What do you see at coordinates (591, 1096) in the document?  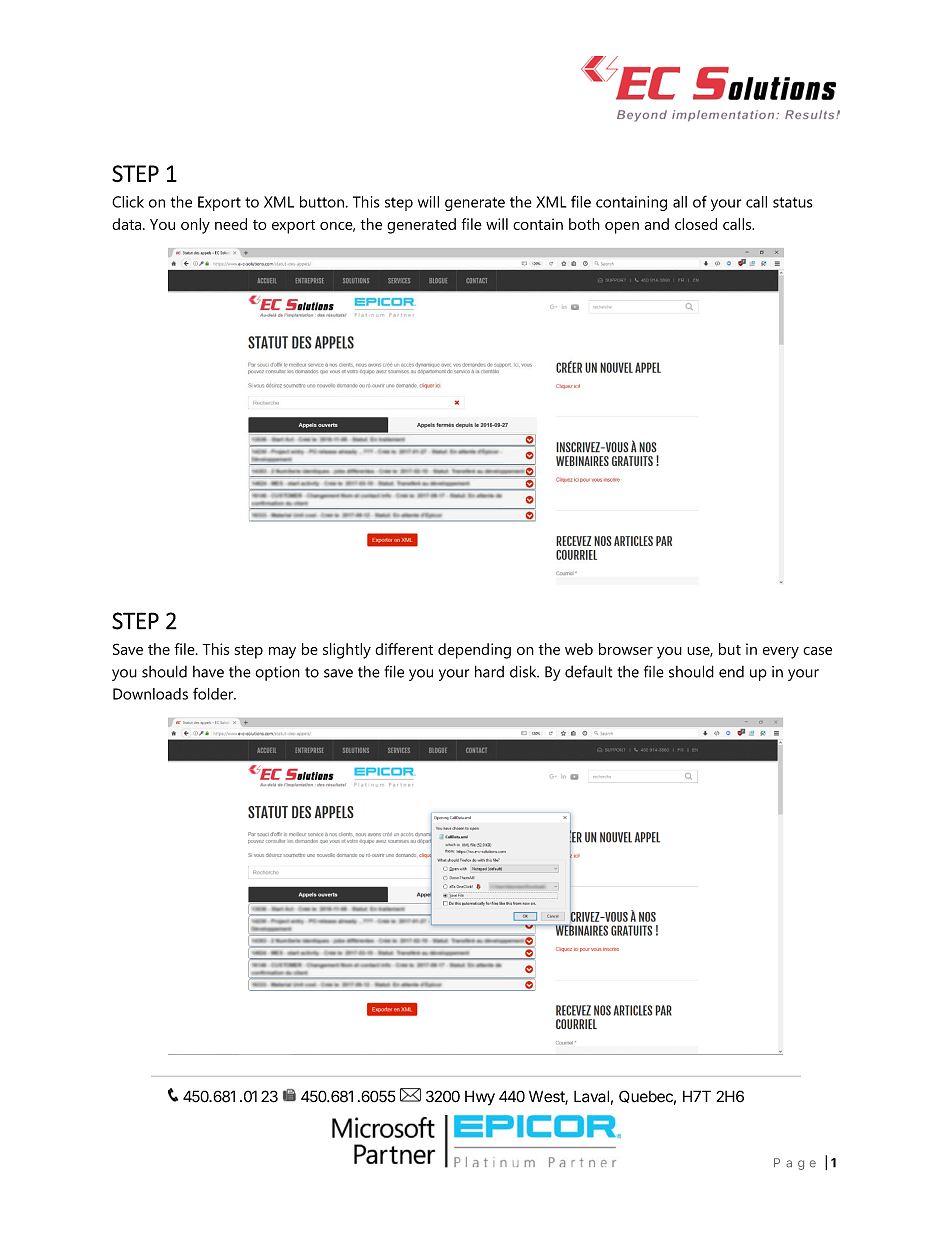 I see `Laval` at bounding box center [591, 1096].
